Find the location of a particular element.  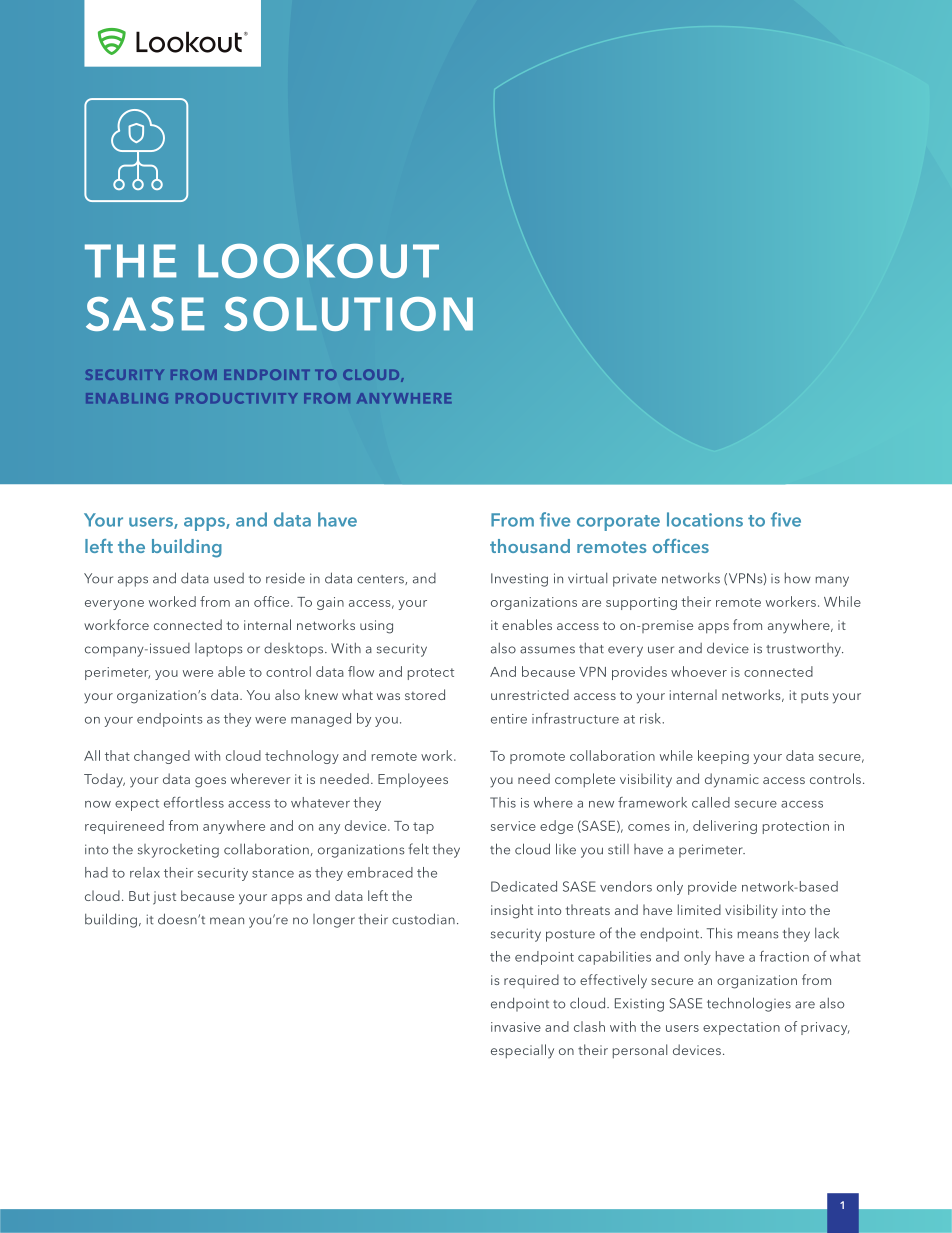

SOLUTION is located at coordinates (348, 314).
